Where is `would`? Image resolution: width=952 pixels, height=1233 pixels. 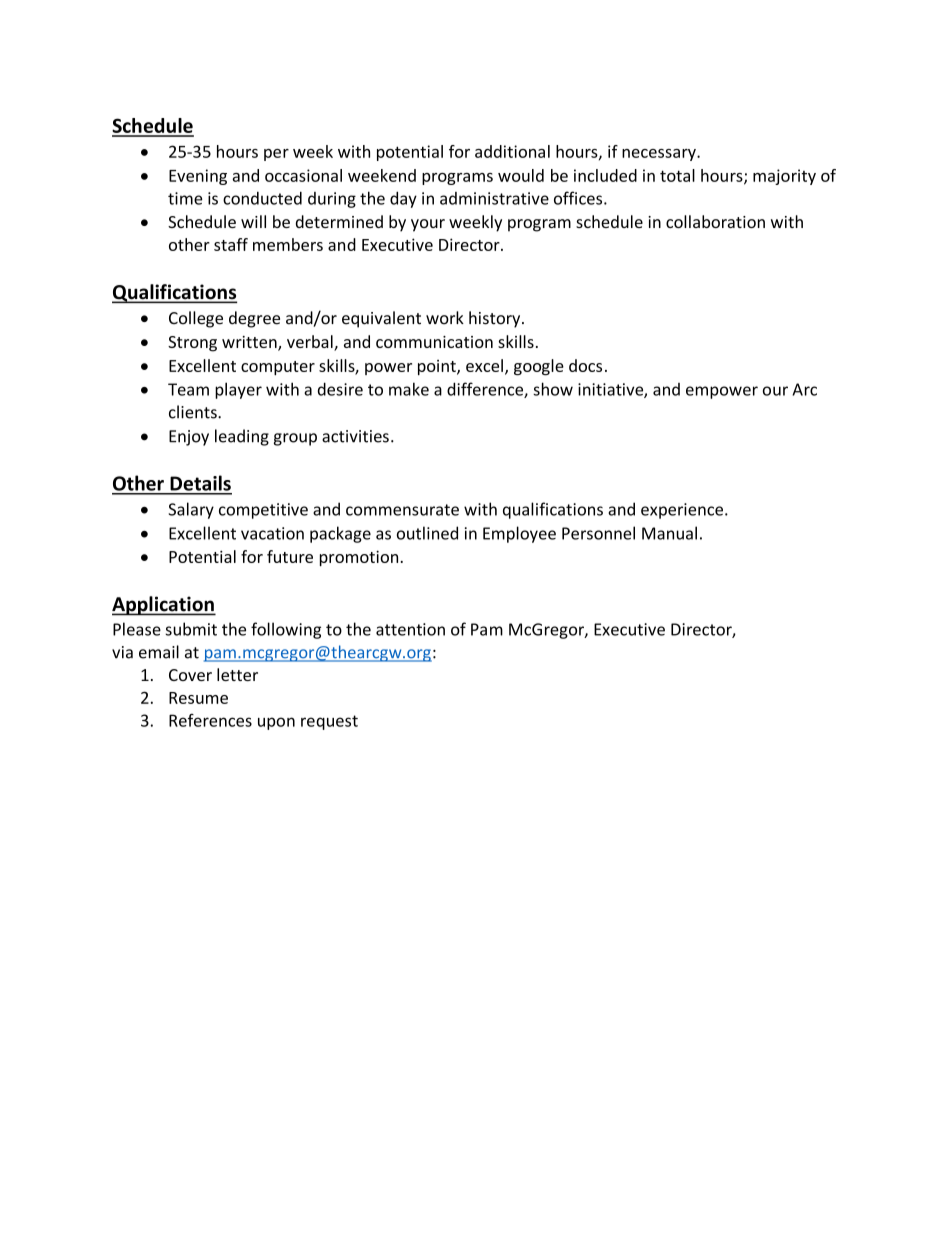
would is located at coordinates (521, 175).
